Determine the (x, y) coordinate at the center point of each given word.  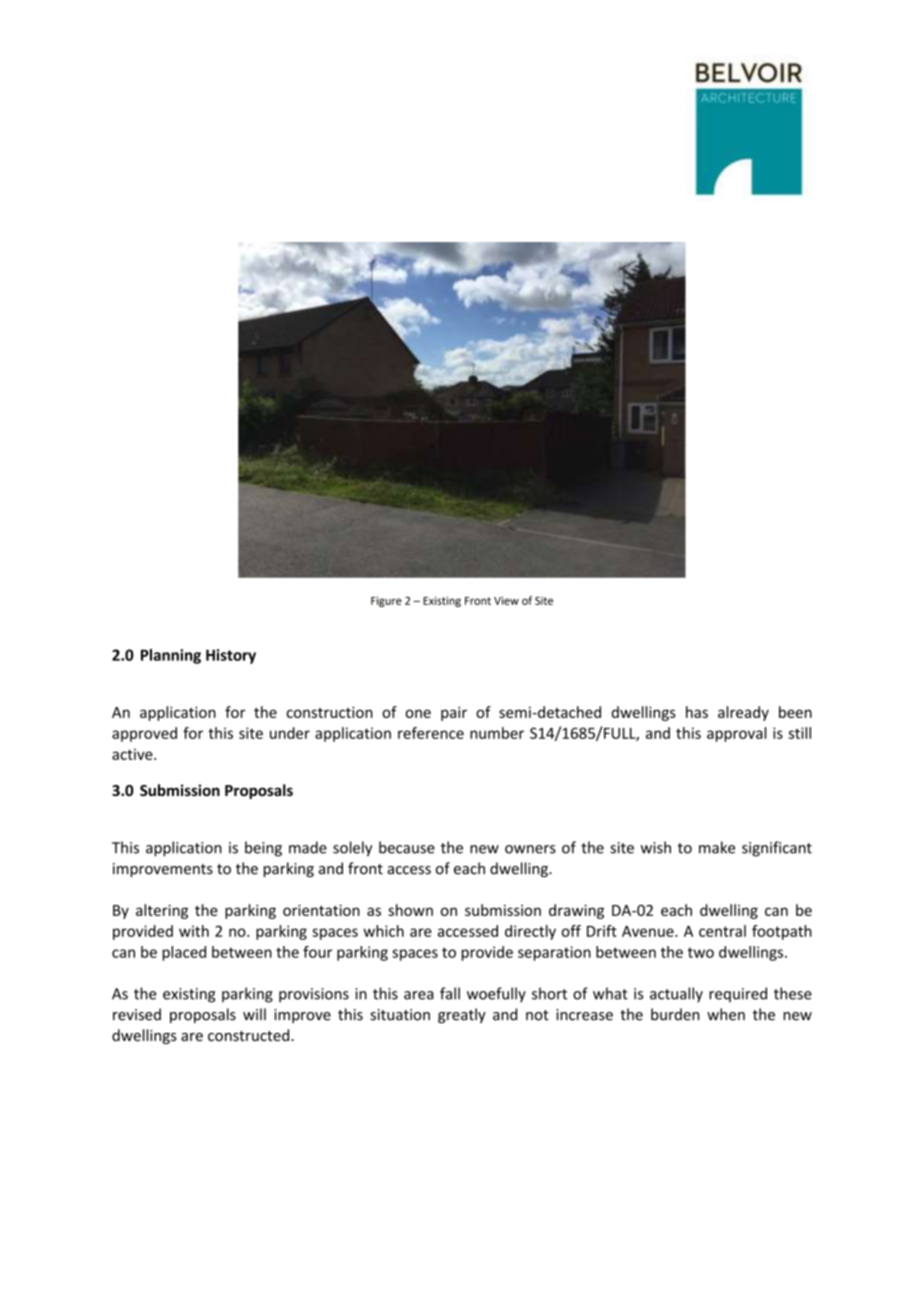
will (254, 1014)
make (717, 847)
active (133, 754)
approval (736, 734)
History (231, 656)
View (506, 600)
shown (410, 910)
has (697, 712)
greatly (462, 1015)
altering (162, 911)
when (726, 1014)
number (497, 733)
